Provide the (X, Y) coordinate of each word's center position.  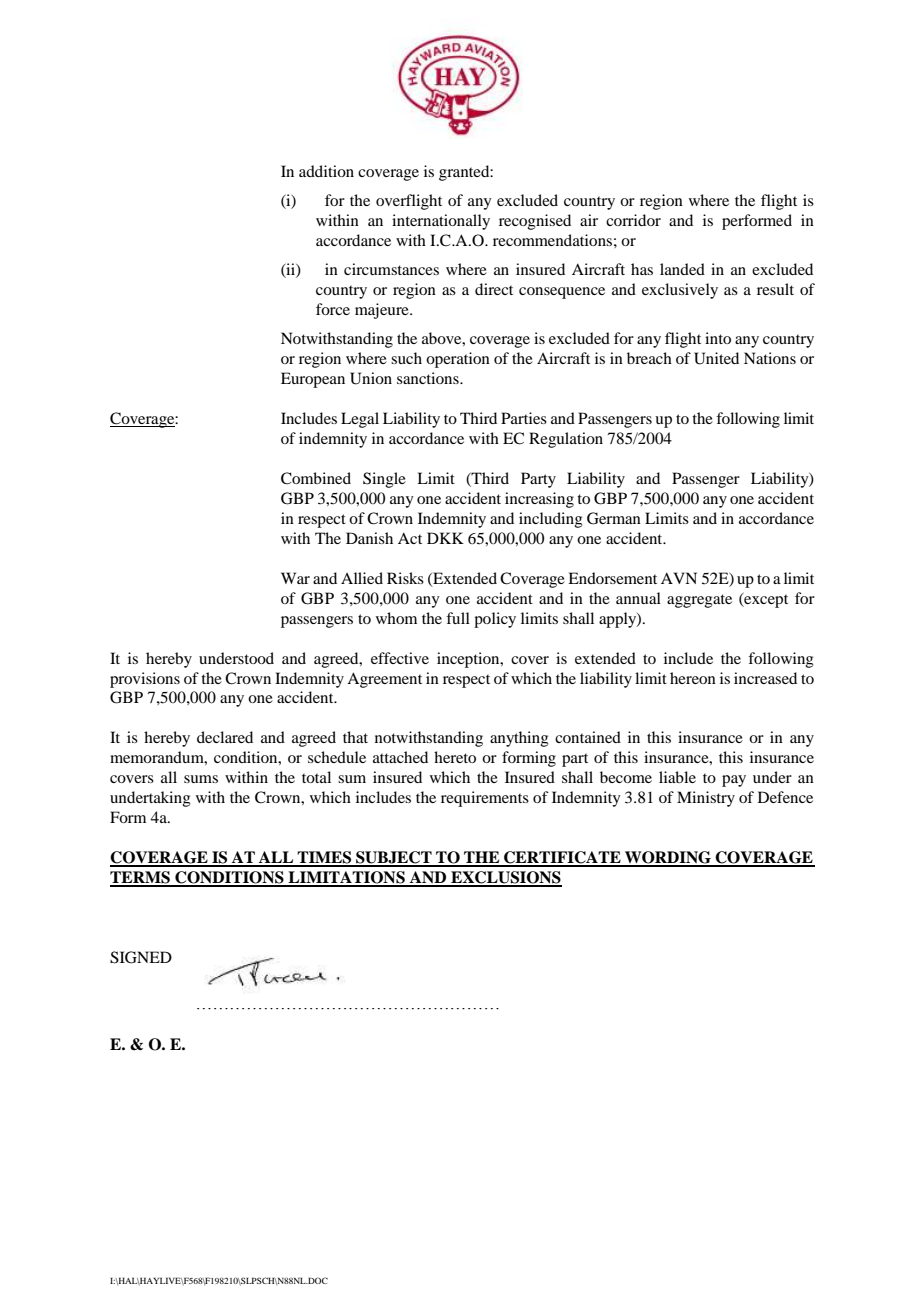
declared (225, 737)
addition (326, 171)
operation (458, 360)
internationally (441, 222)
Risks (405, 578)
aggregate (699, 601)
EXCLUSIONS (505, 878)
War (295, 578)
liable (677, 777)
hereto (455, 757)
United (716, 358)
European (313, 380)
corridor (633, 220)
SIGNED (141, 957)
